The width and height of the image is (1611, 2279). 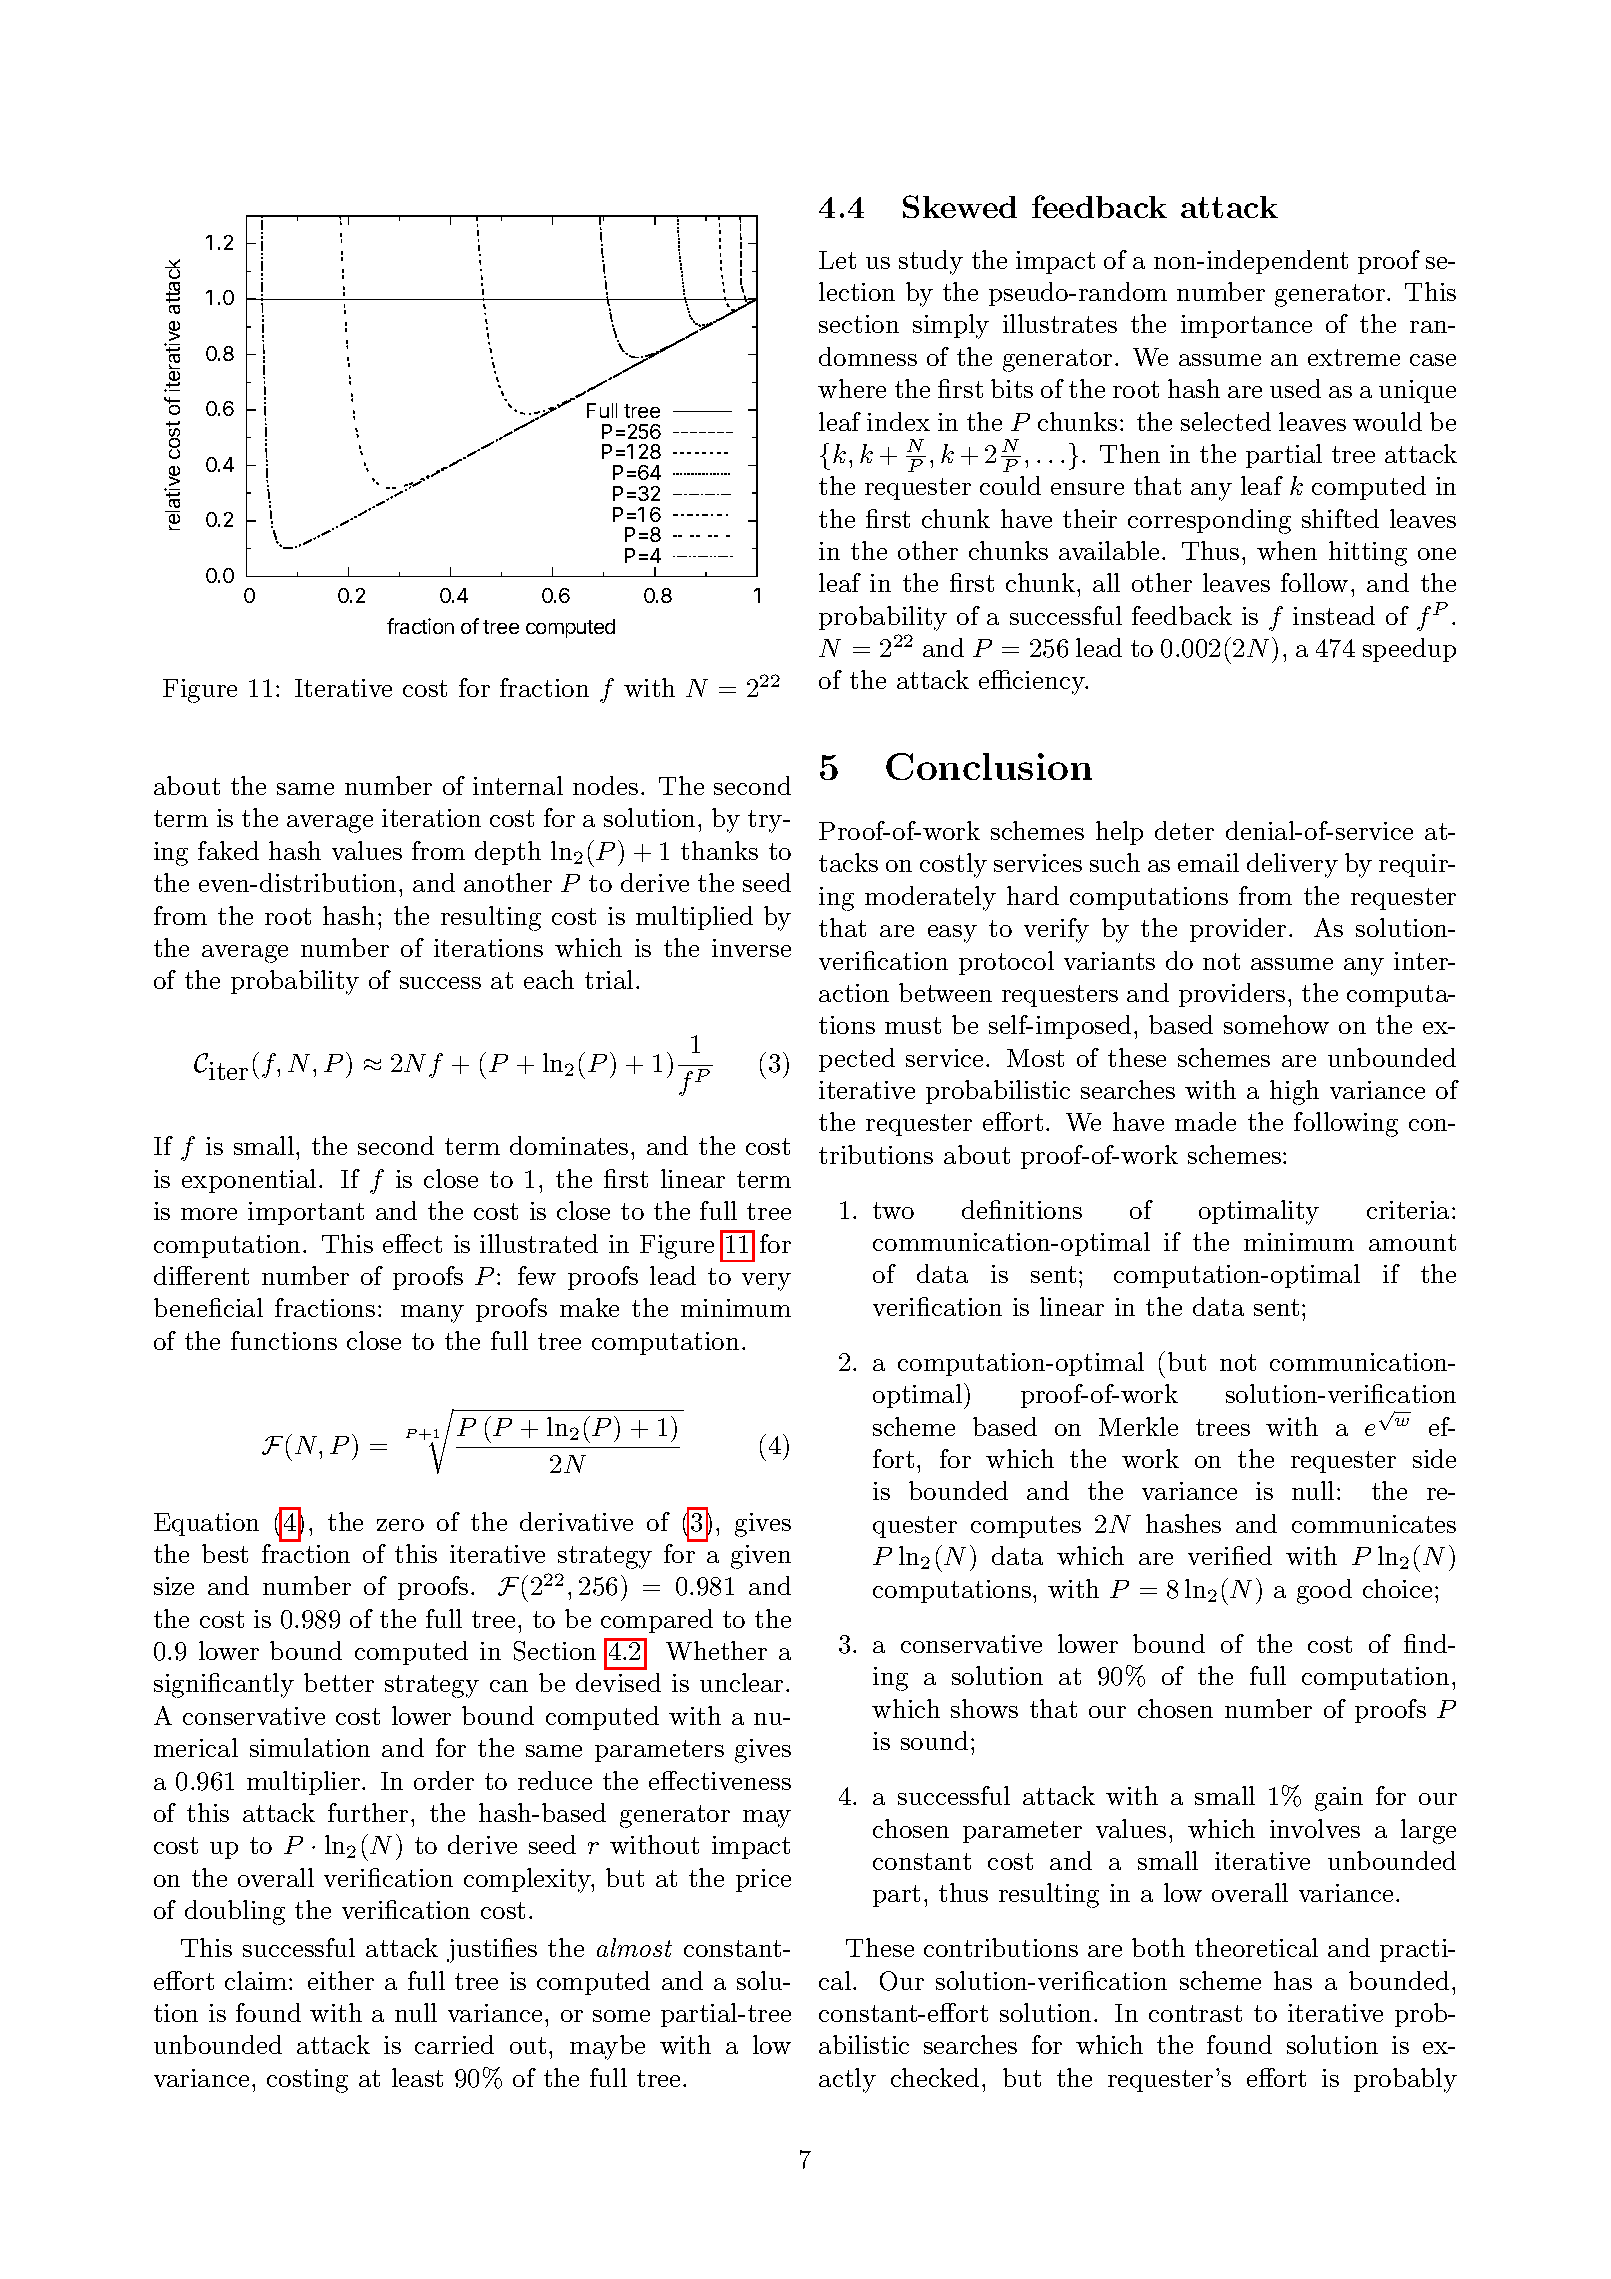 What do you see at coordinates (225, 1553) in the image?
I see `best` at bounding box center [225, 1553].
